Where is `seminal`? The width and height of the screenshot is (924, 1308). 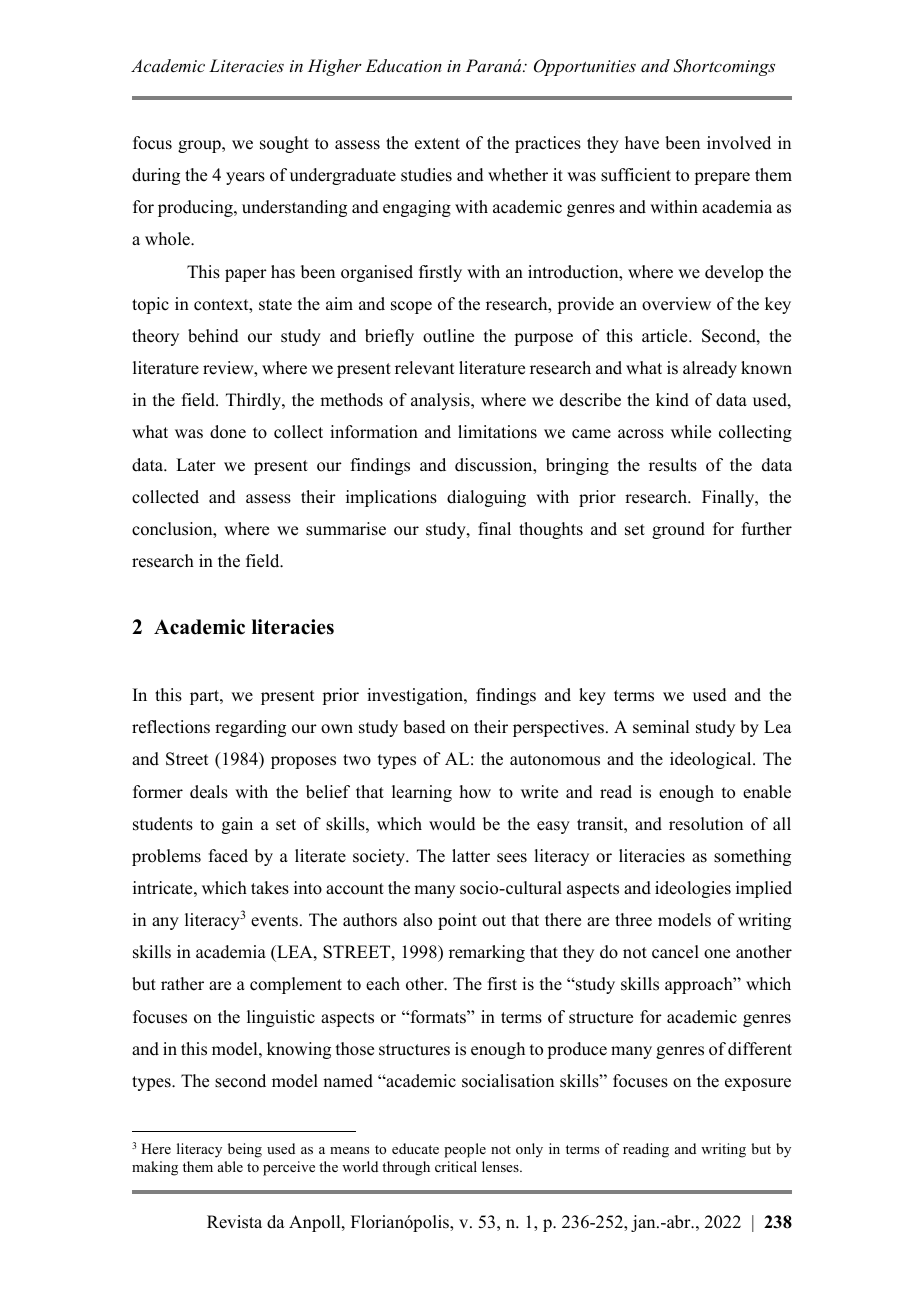
seminal is located at coordinates (661, 727).
